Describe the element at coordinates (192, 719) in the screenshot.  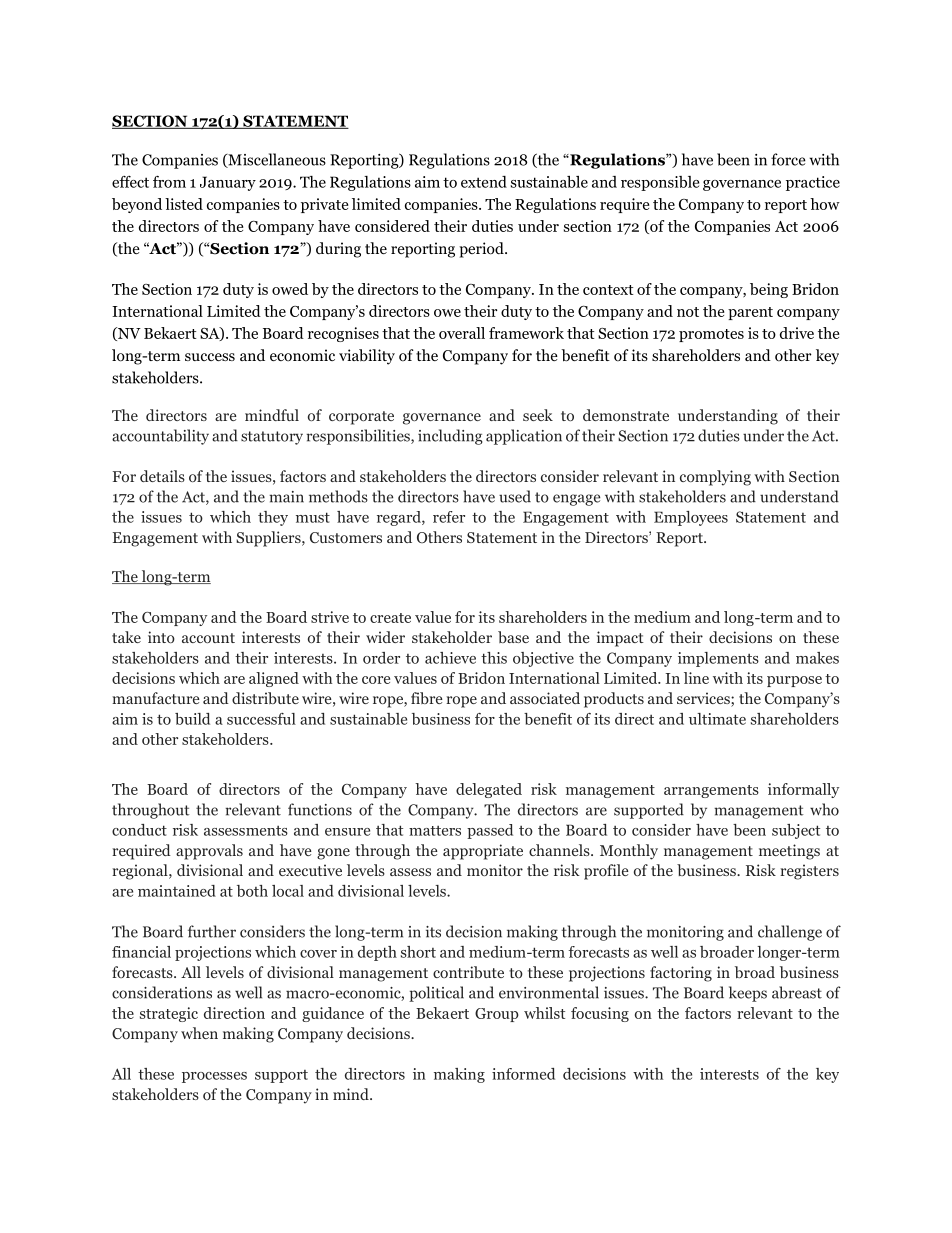
I see `build` at that location.
